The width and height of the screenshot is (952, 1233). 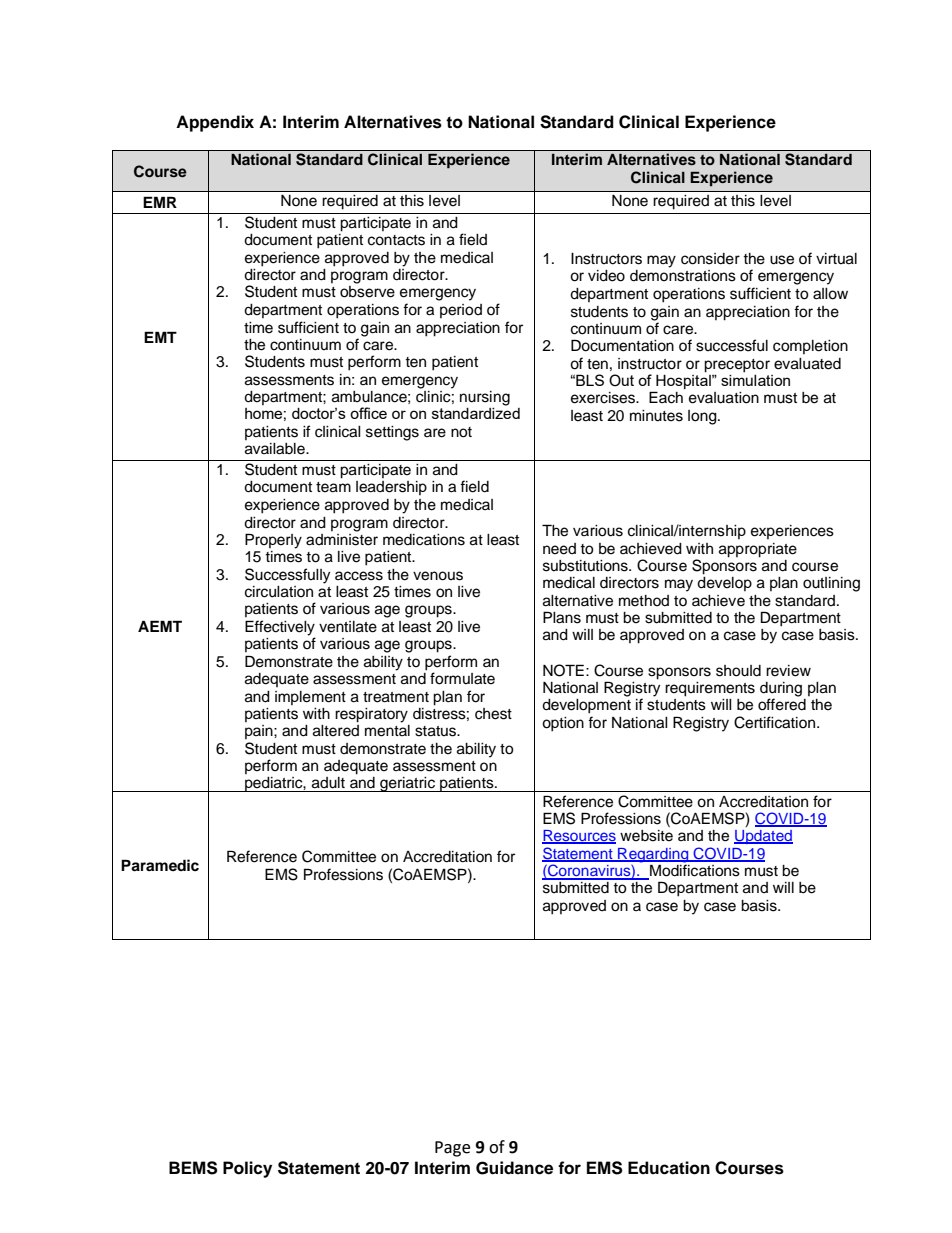 I want to click on Updated, so click(x=763, y=837).
